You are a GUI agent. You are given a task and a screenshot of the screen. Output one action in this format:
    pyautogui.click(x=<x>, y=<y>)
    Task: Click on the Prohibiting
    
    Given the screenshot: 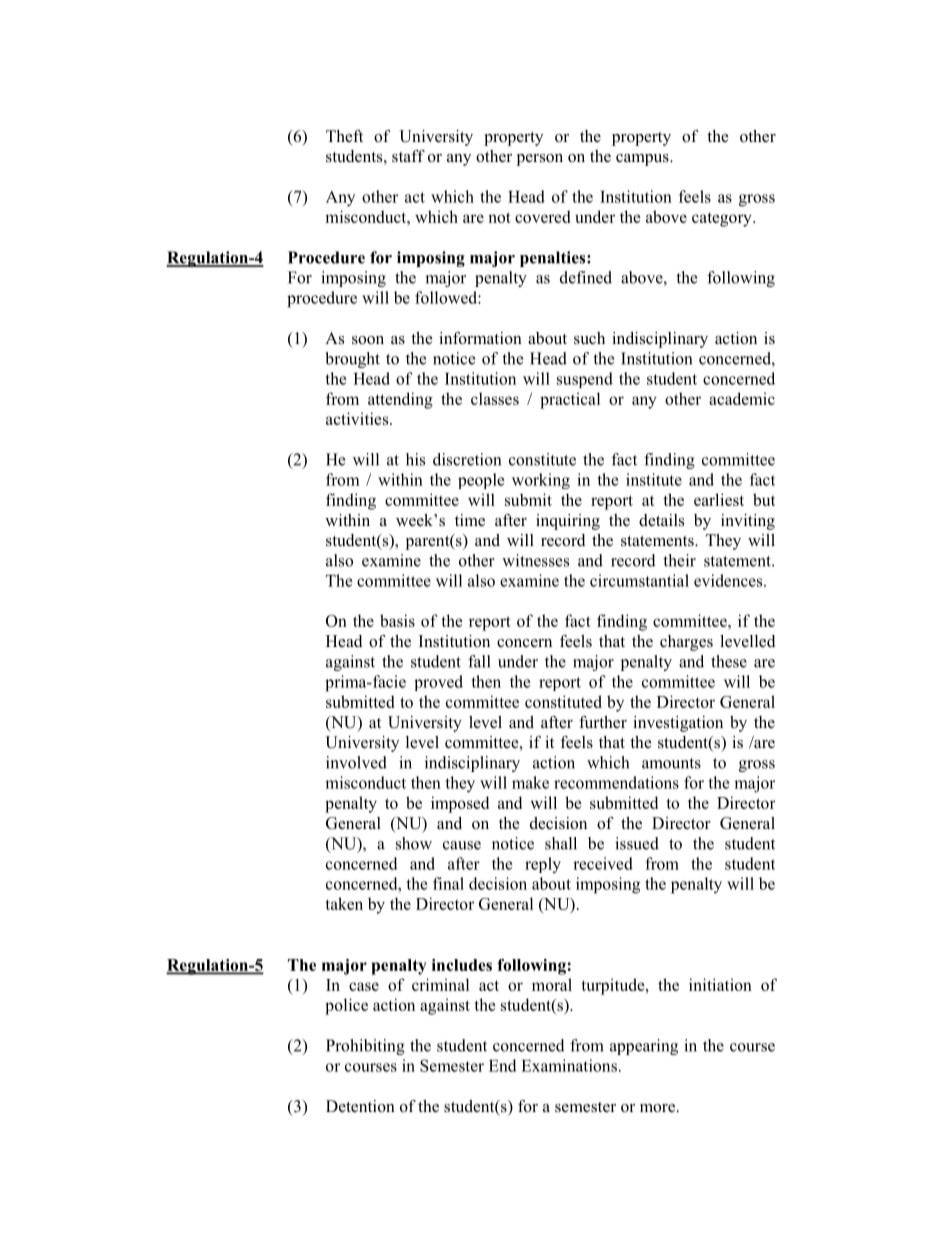 What is the action you would take?
    pyautogui.click(x=365, y=1047)
